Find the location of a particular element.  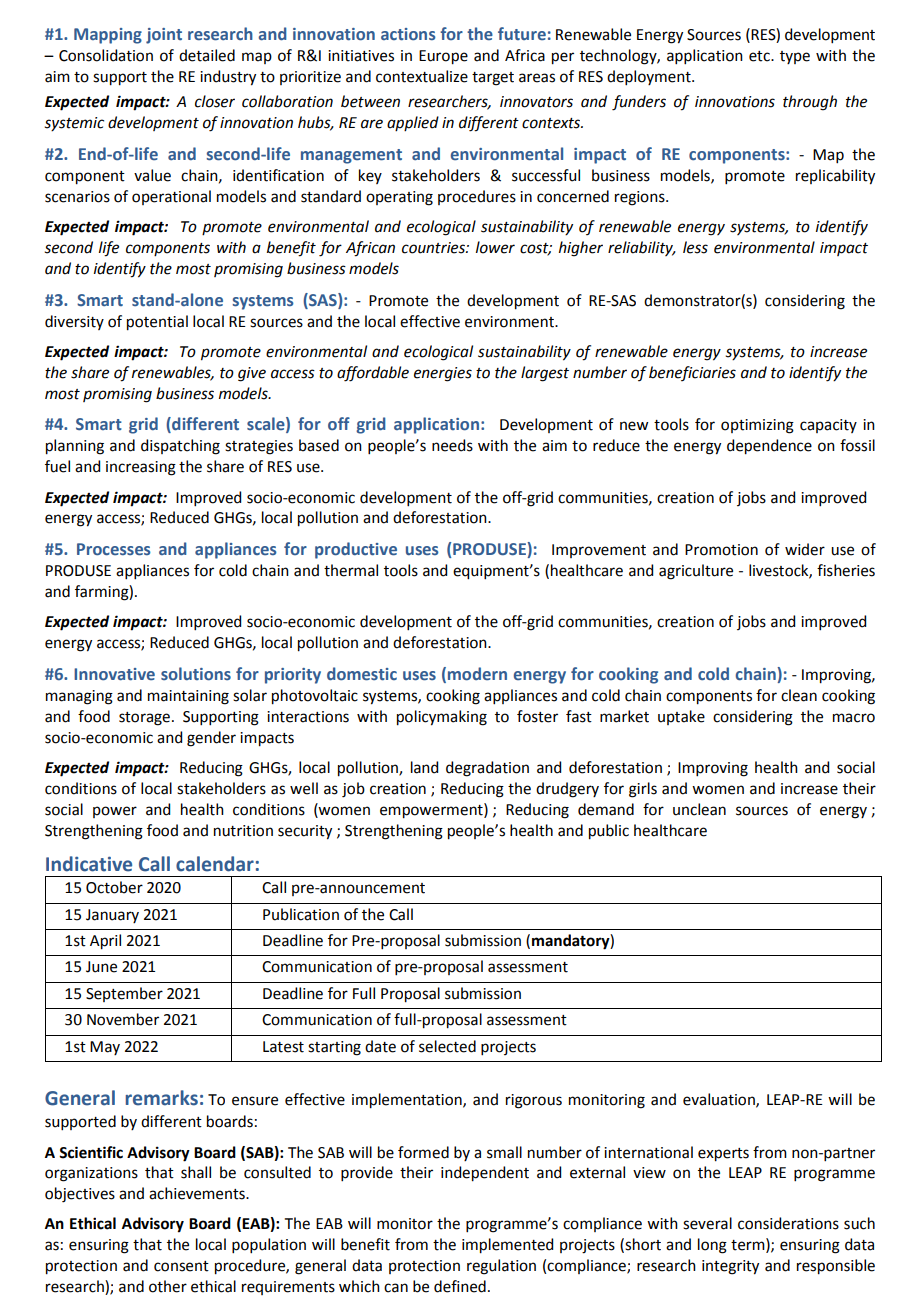

April is located at coordinates (105, 942).
